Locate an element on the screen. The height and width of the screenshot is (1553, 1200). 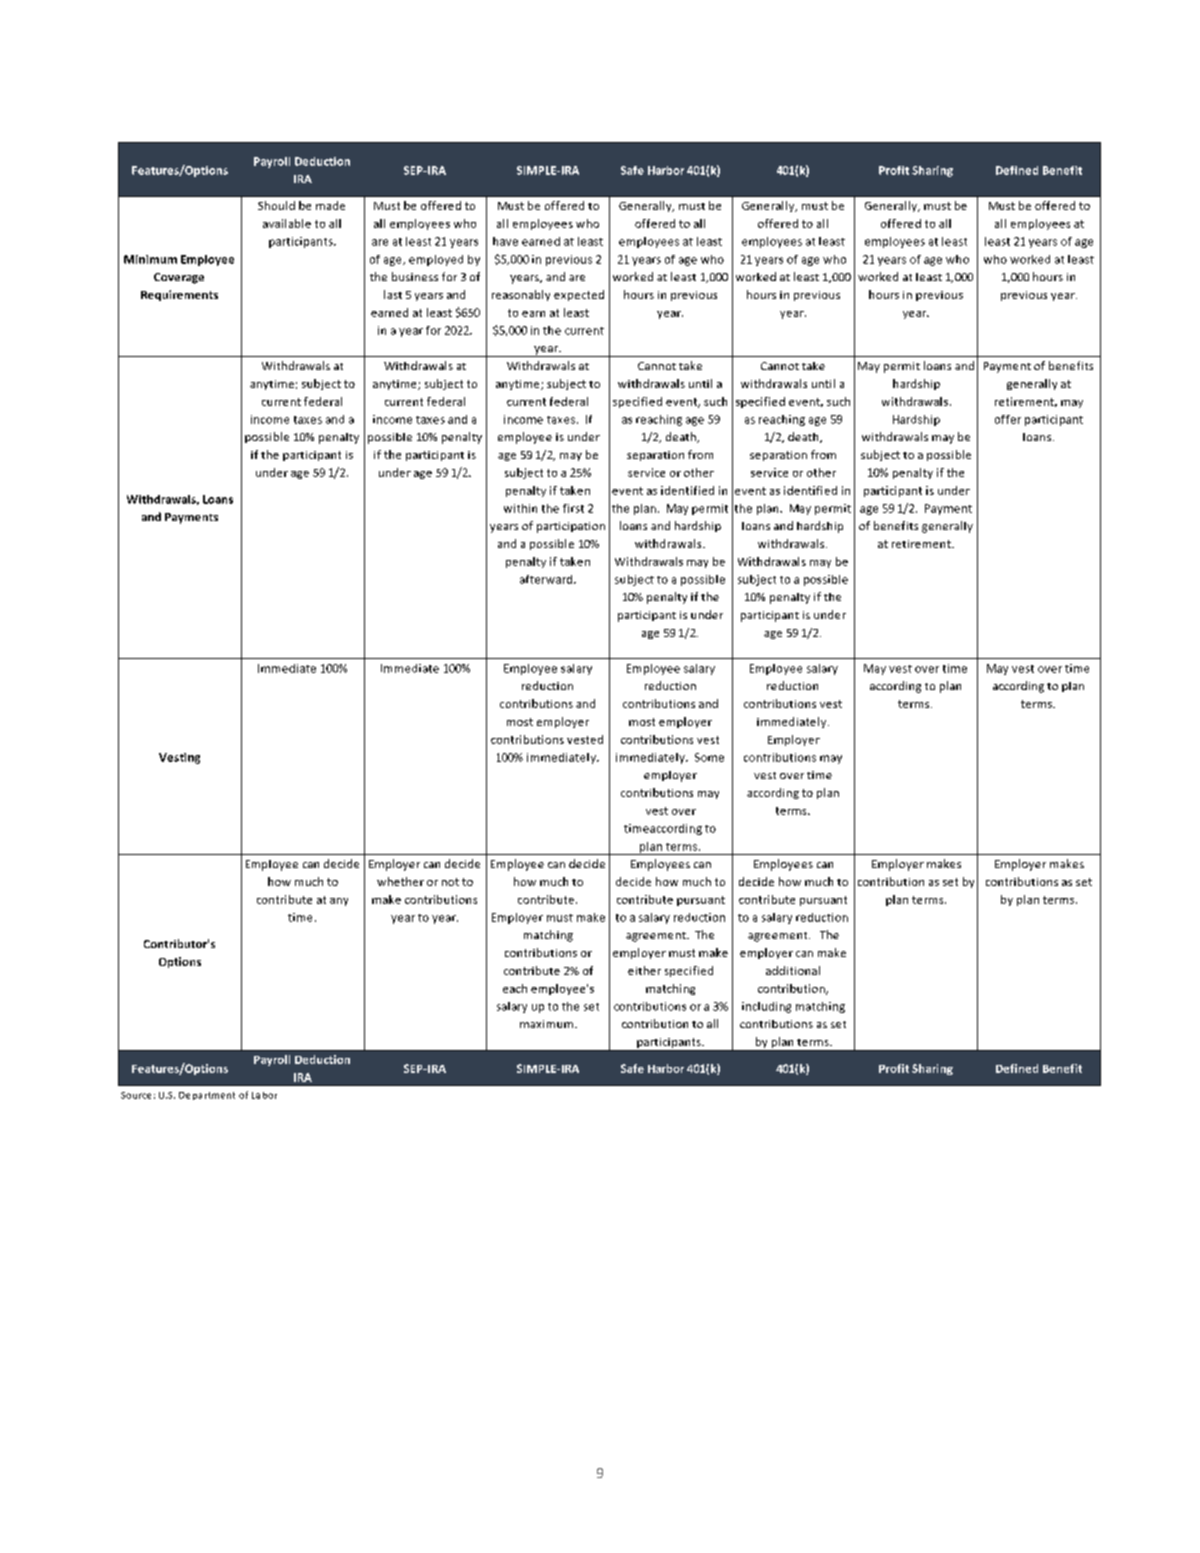
Source is located at coordinates (136, 1095).
